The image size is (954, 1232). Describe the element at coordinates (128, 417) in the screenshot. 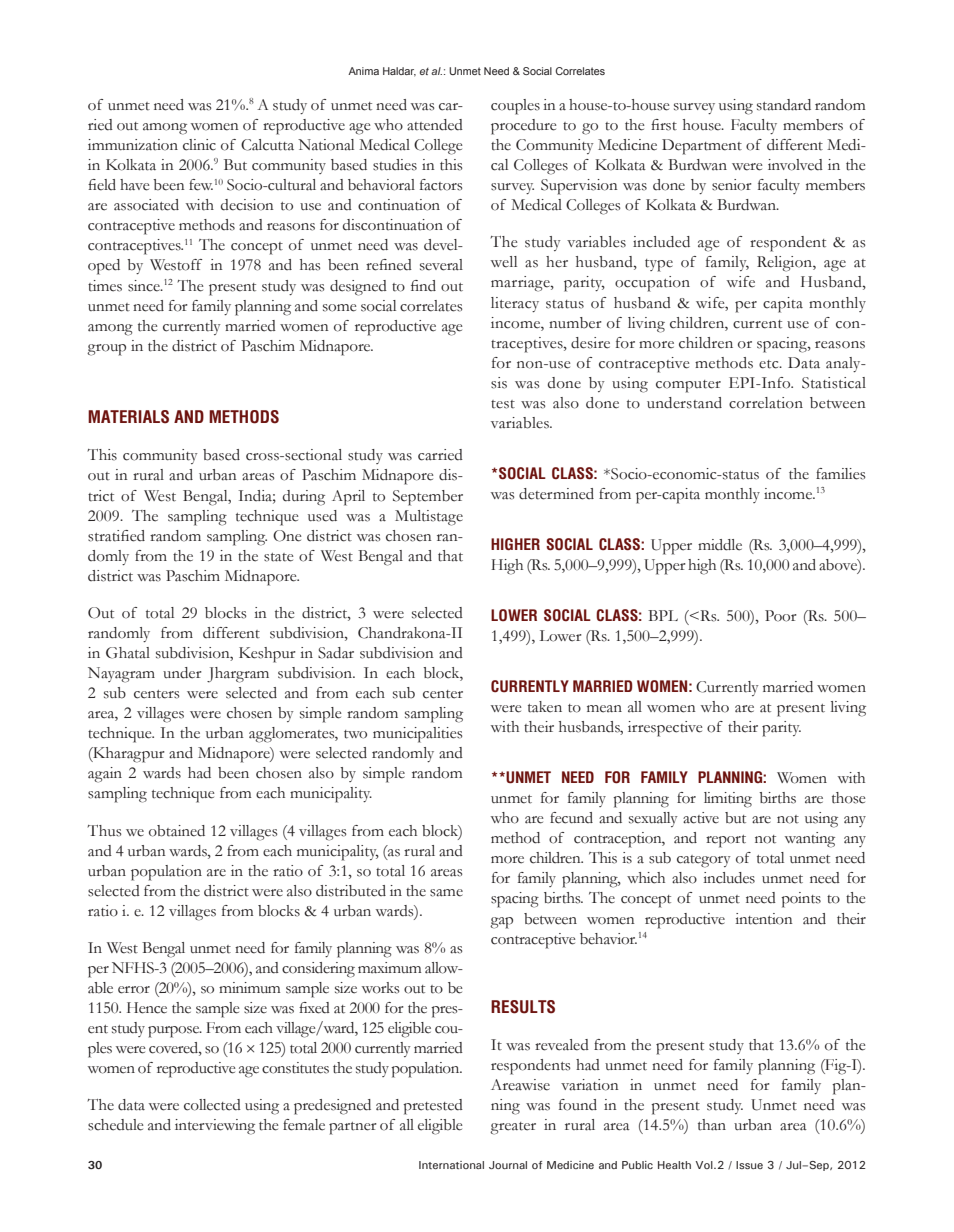

I see `MATERIALS` at that location.
